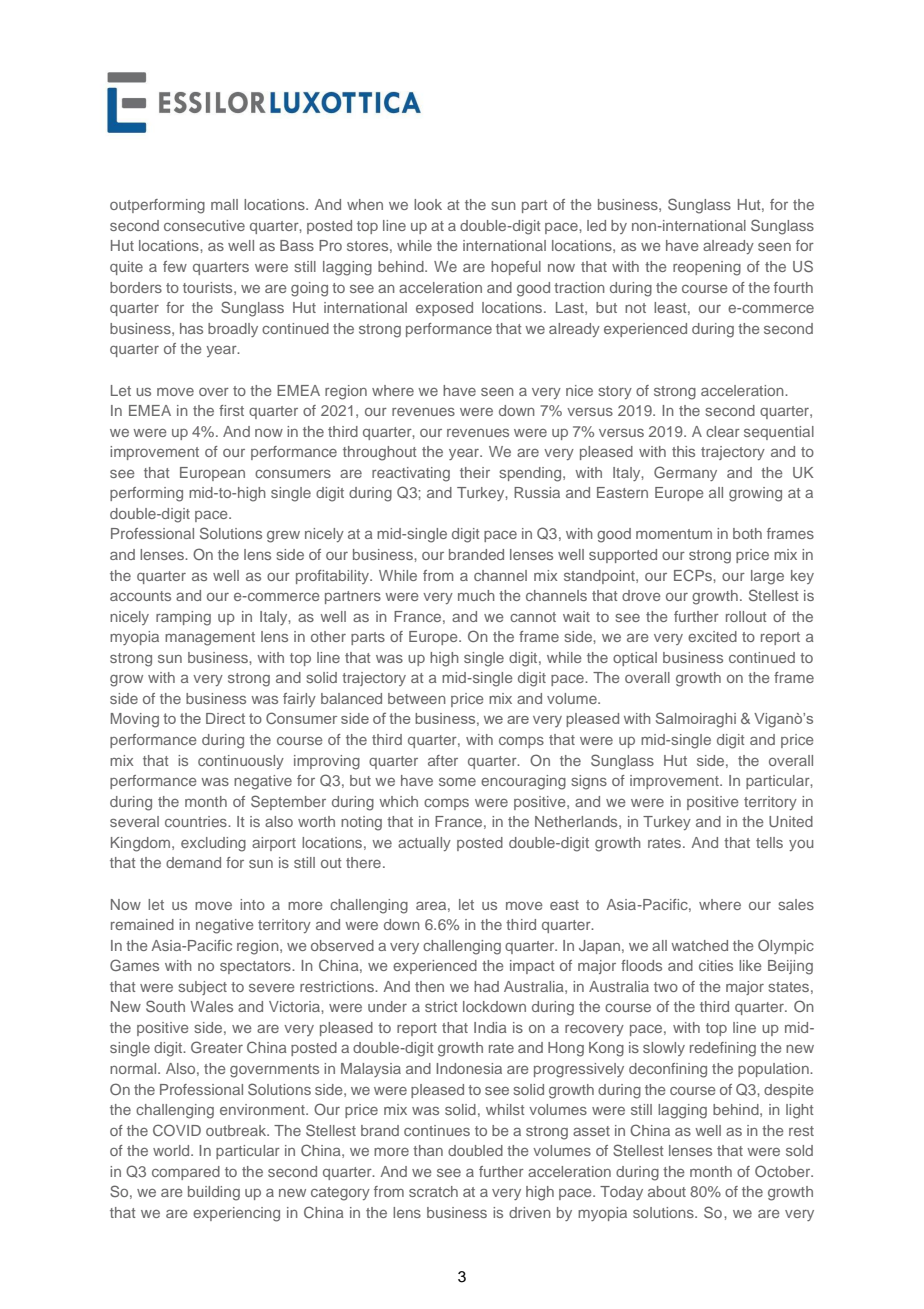 The width and height of the image is (924, 1309). Describe the element at coordinates (707, 268) in the image. I see `reopening` at that location.
